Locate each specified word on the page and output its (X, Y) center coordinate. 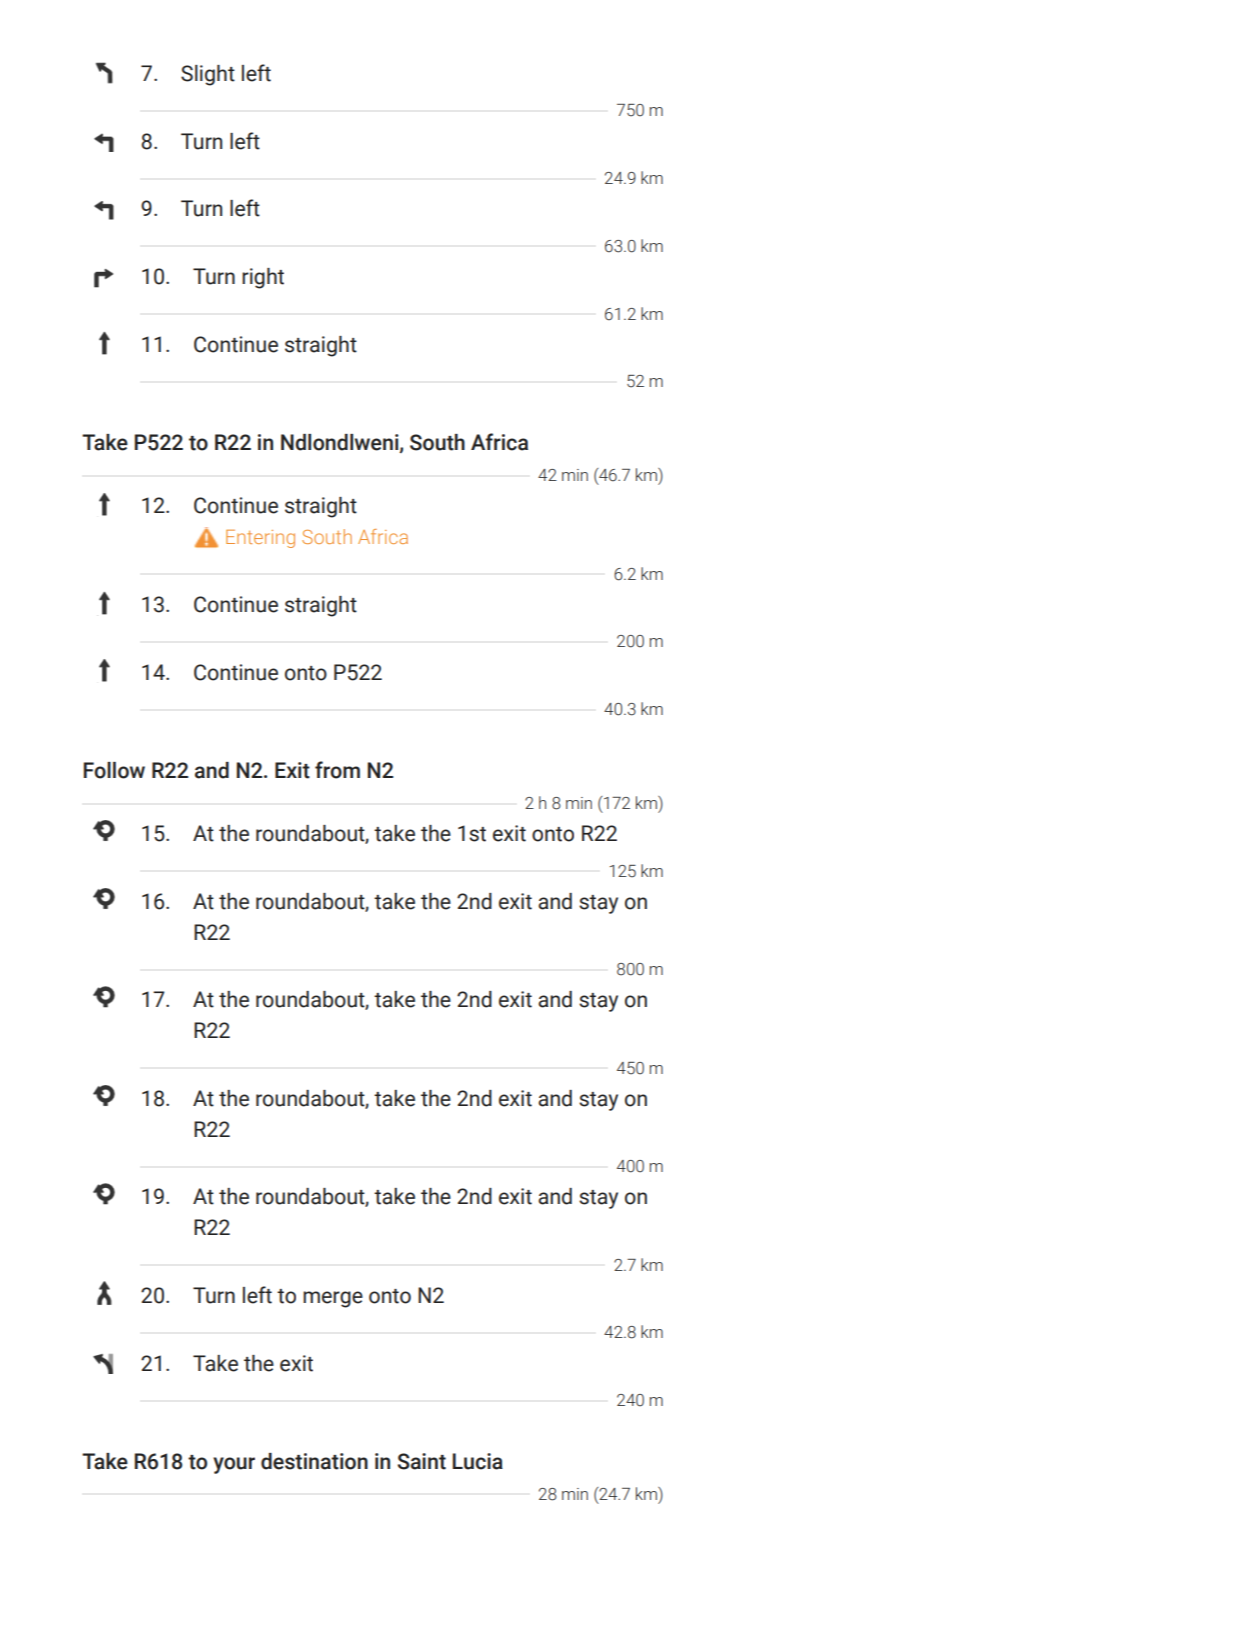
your (234, 1465)
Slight (208, 75)
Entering (260, 539)
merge (333, 1299)
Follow (114, 770)
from (337, 770)
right (263, 278)
